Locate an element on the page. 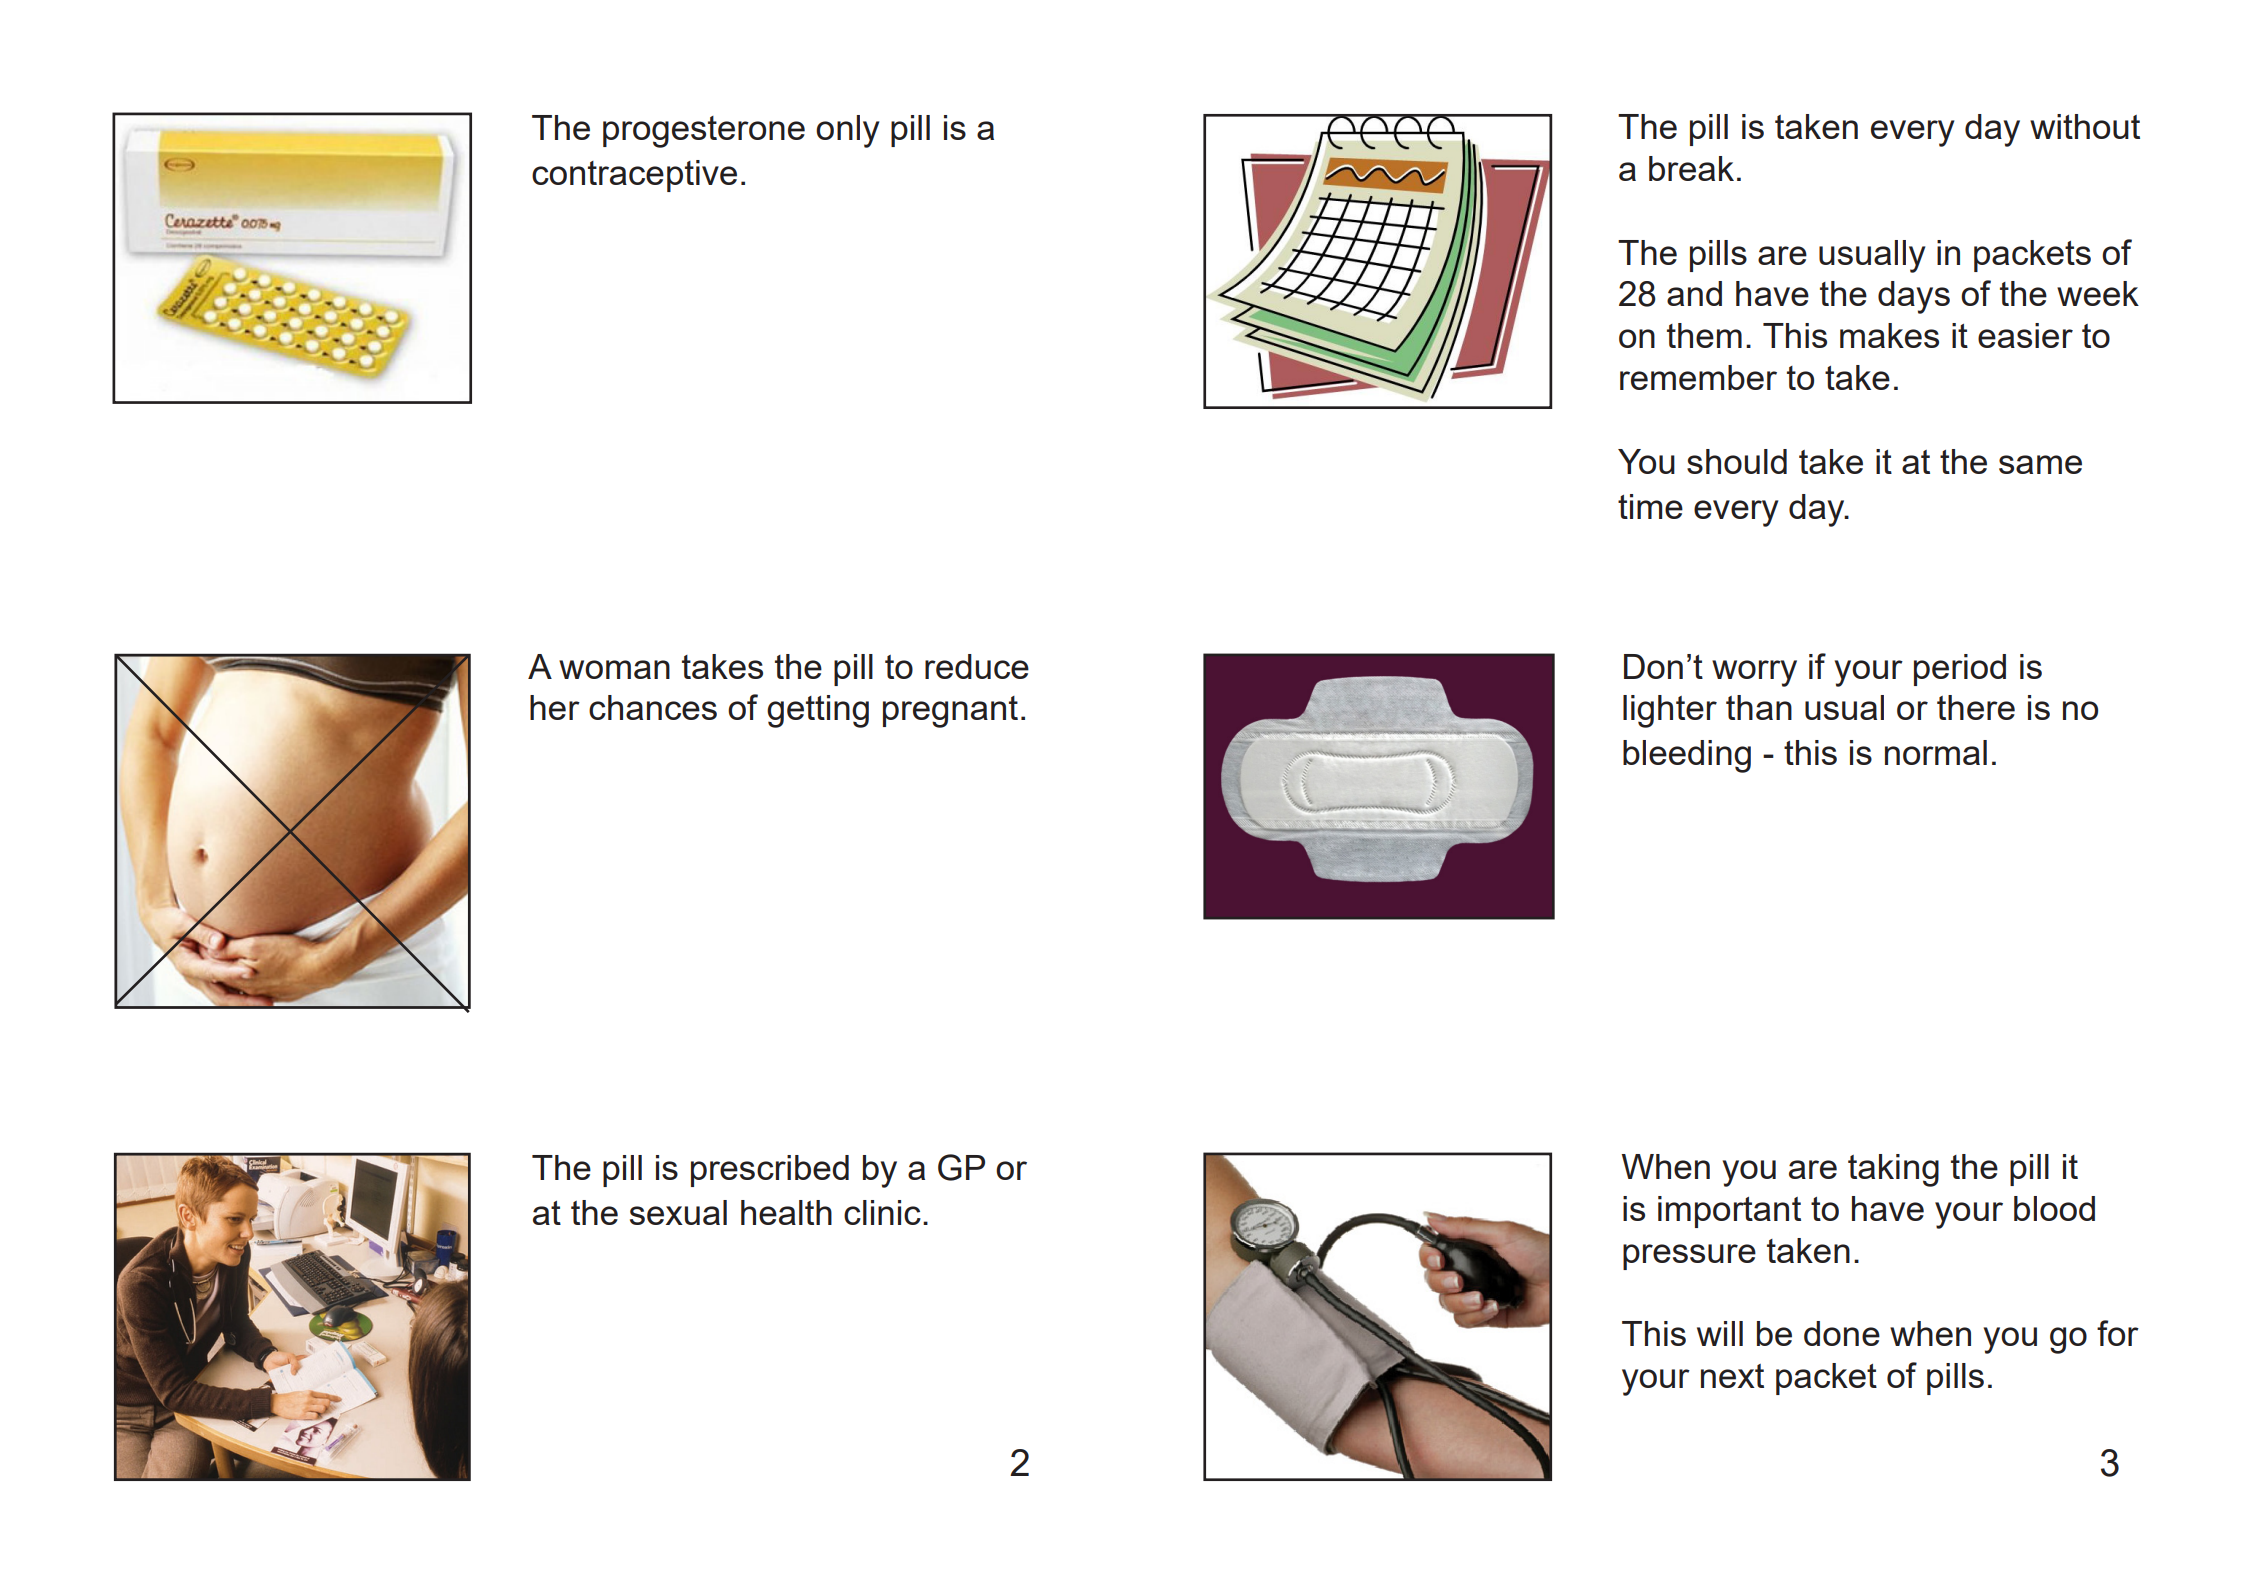 The height and width of the image is (1595, 2255). lighter is located at coordinates (1670, 711).
